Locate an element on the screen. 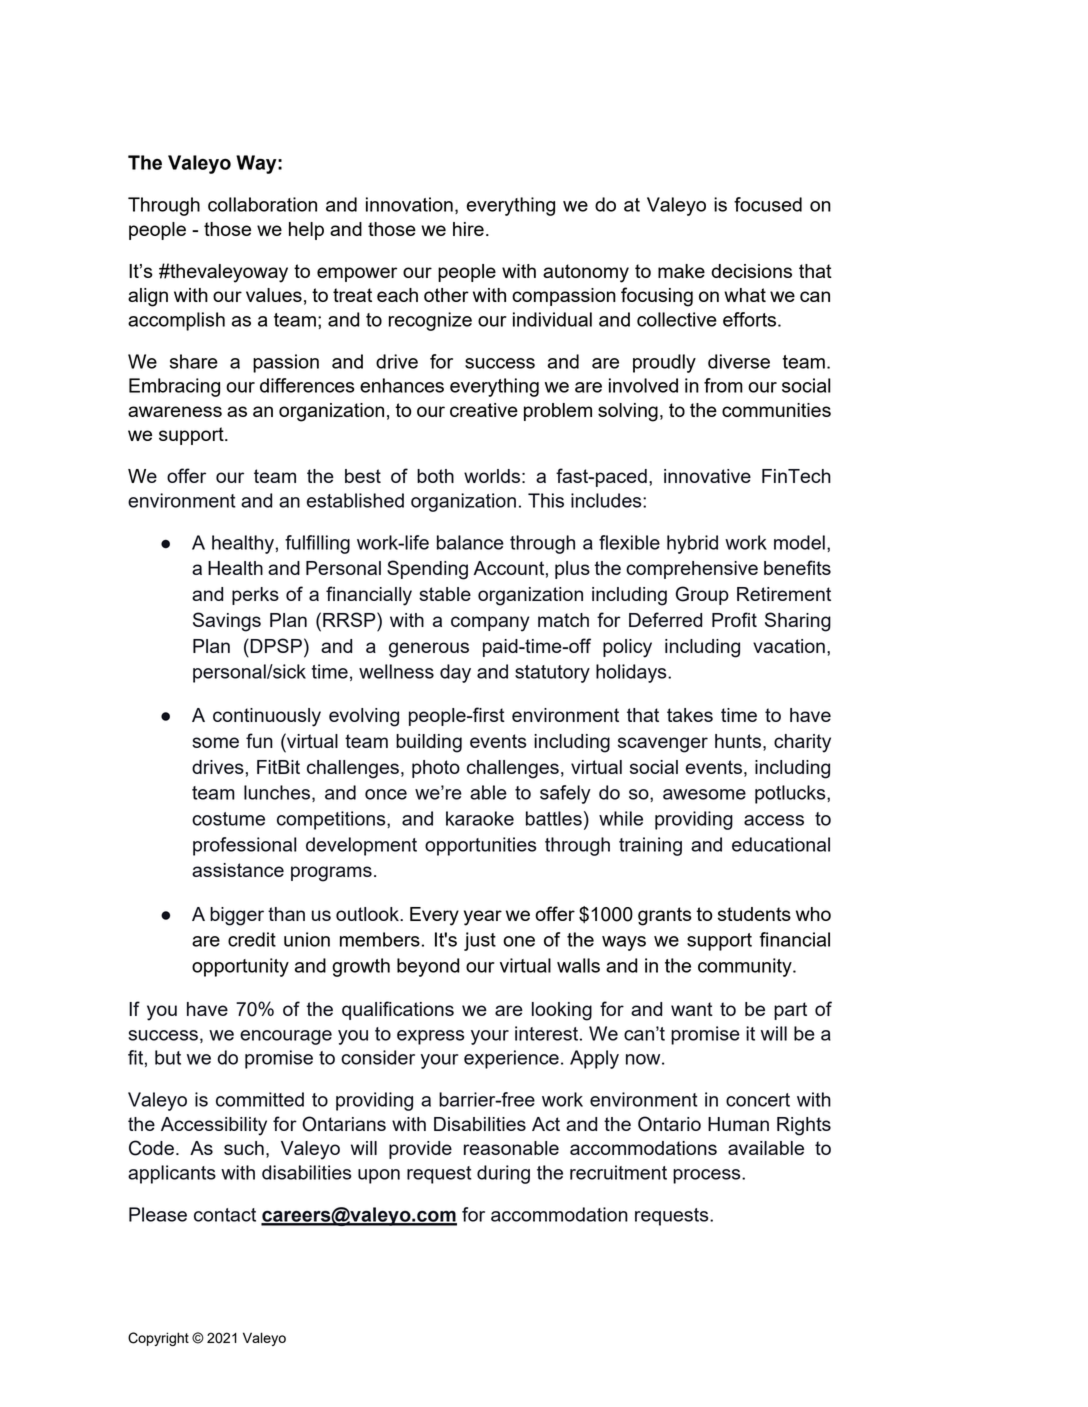 This screenshot has height=1407, width=1088. just is located at coordinates (480, 941).
